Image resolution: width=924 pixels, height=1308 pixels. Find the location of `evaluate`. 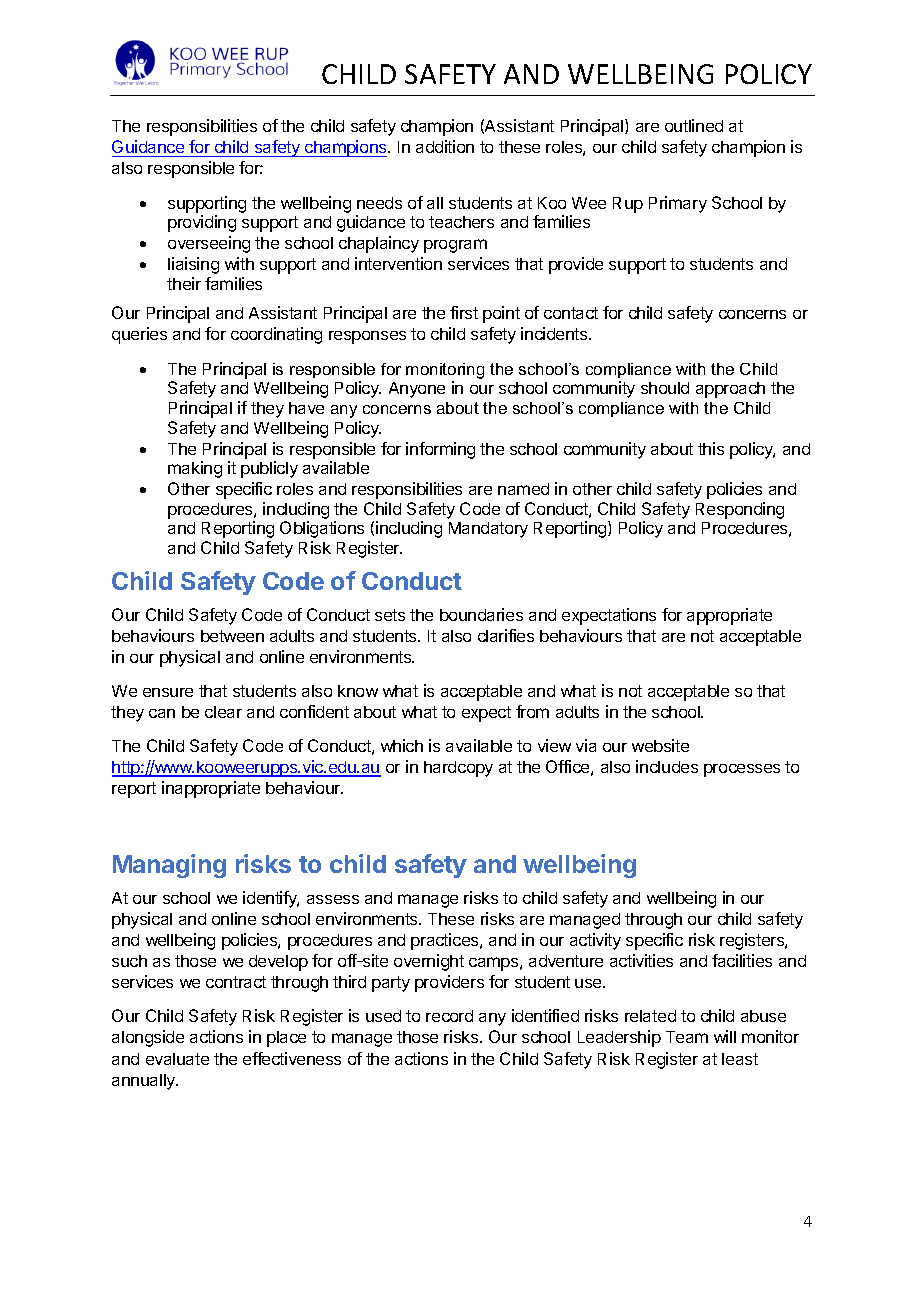

evaluate is located at coordinates (177, 1059).
